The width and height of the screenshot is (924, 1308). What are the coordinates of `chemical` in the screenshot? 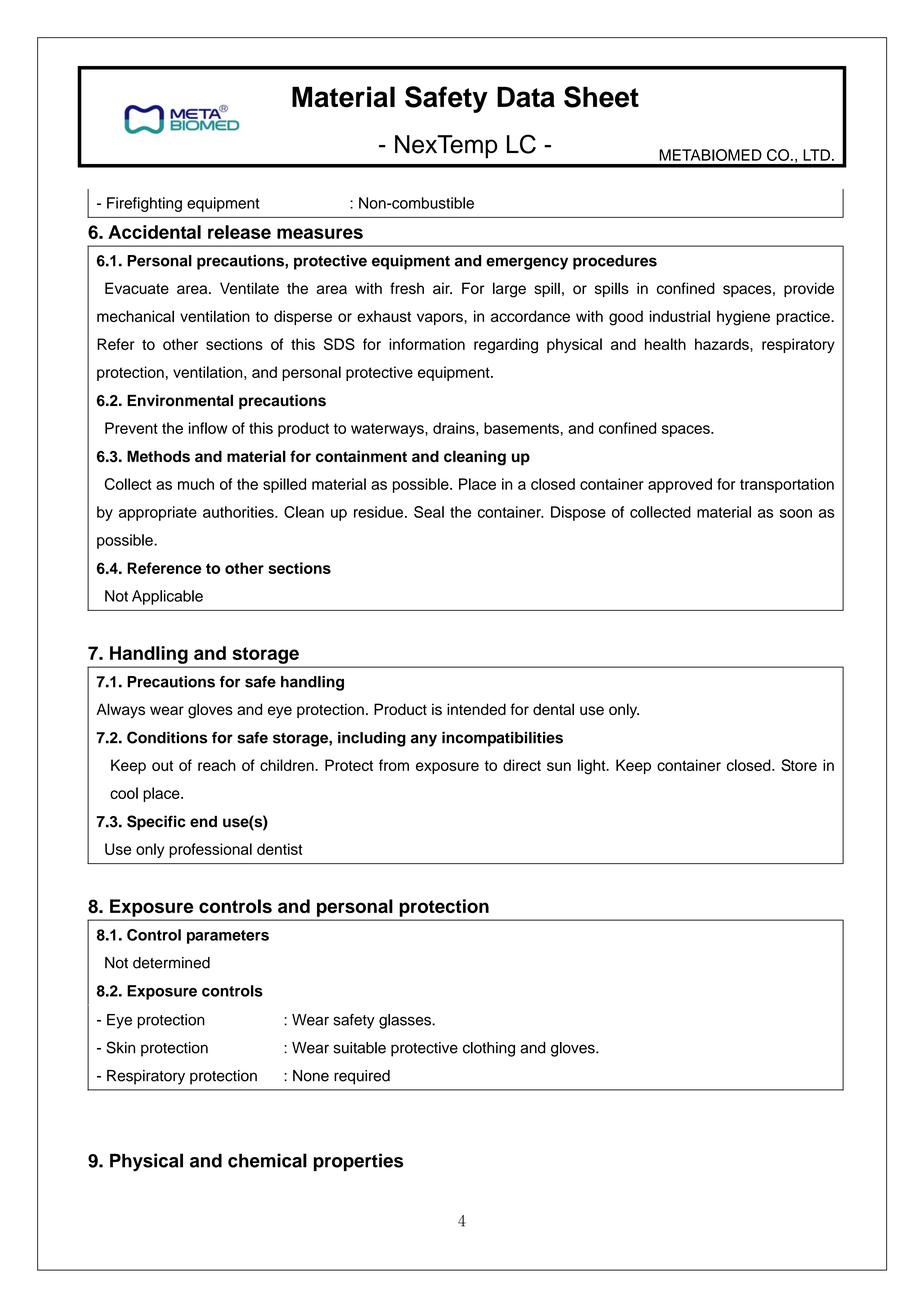 It's located at (267, 1160).
